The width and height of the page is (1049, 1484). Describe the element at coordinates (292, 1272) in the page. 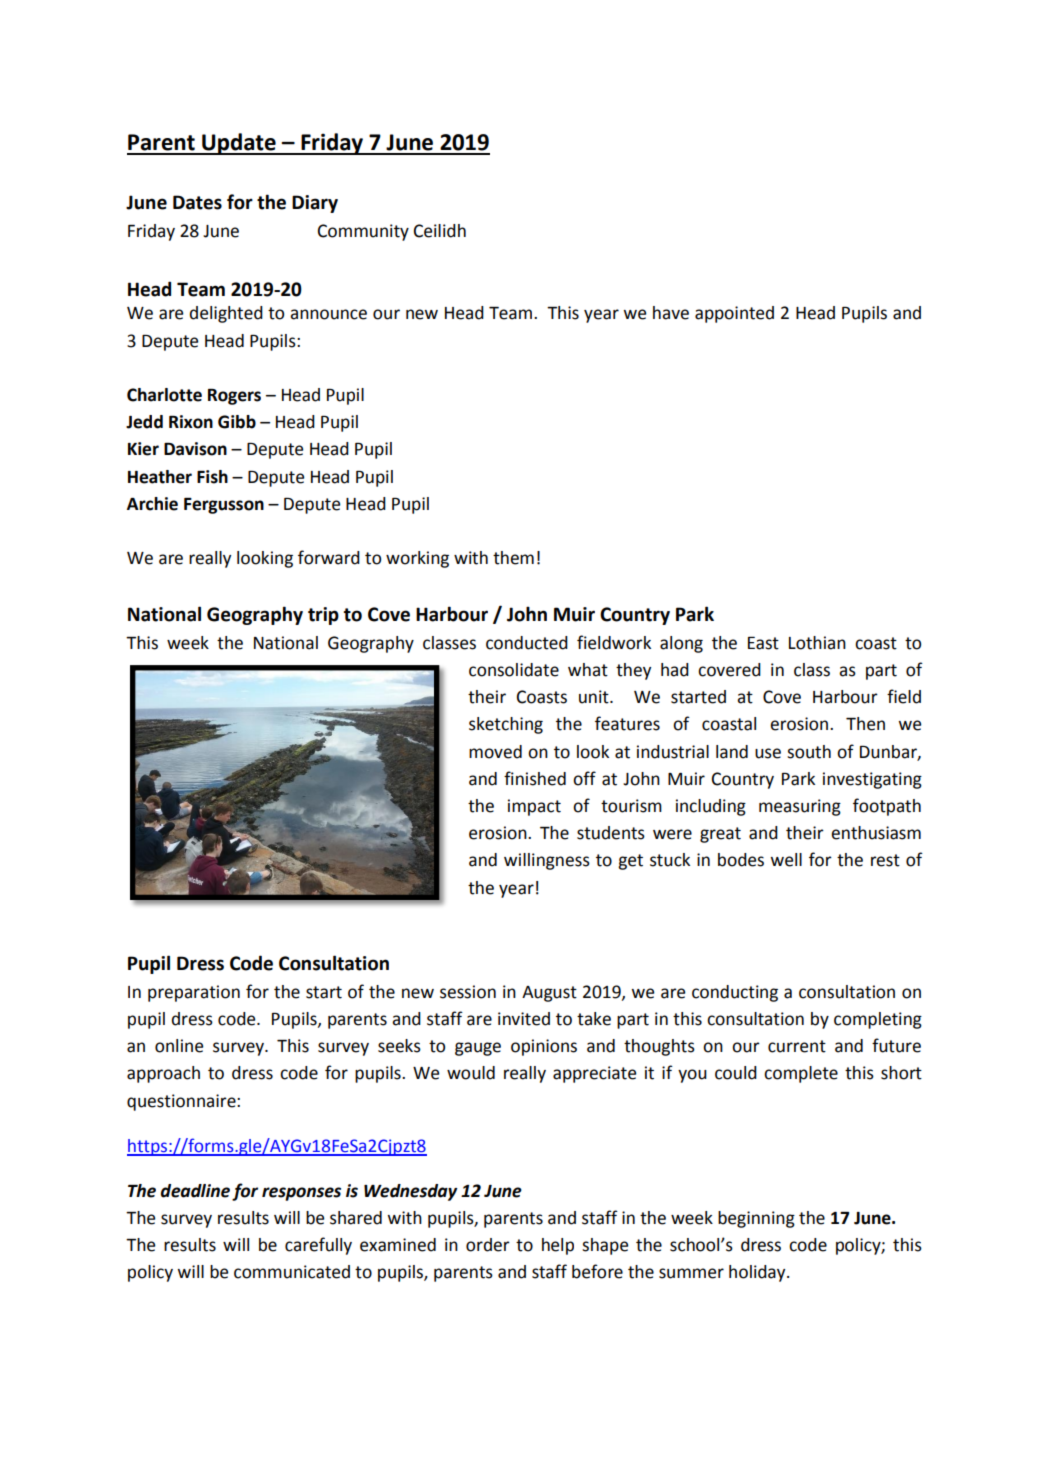

I see `communicated` at that location.
